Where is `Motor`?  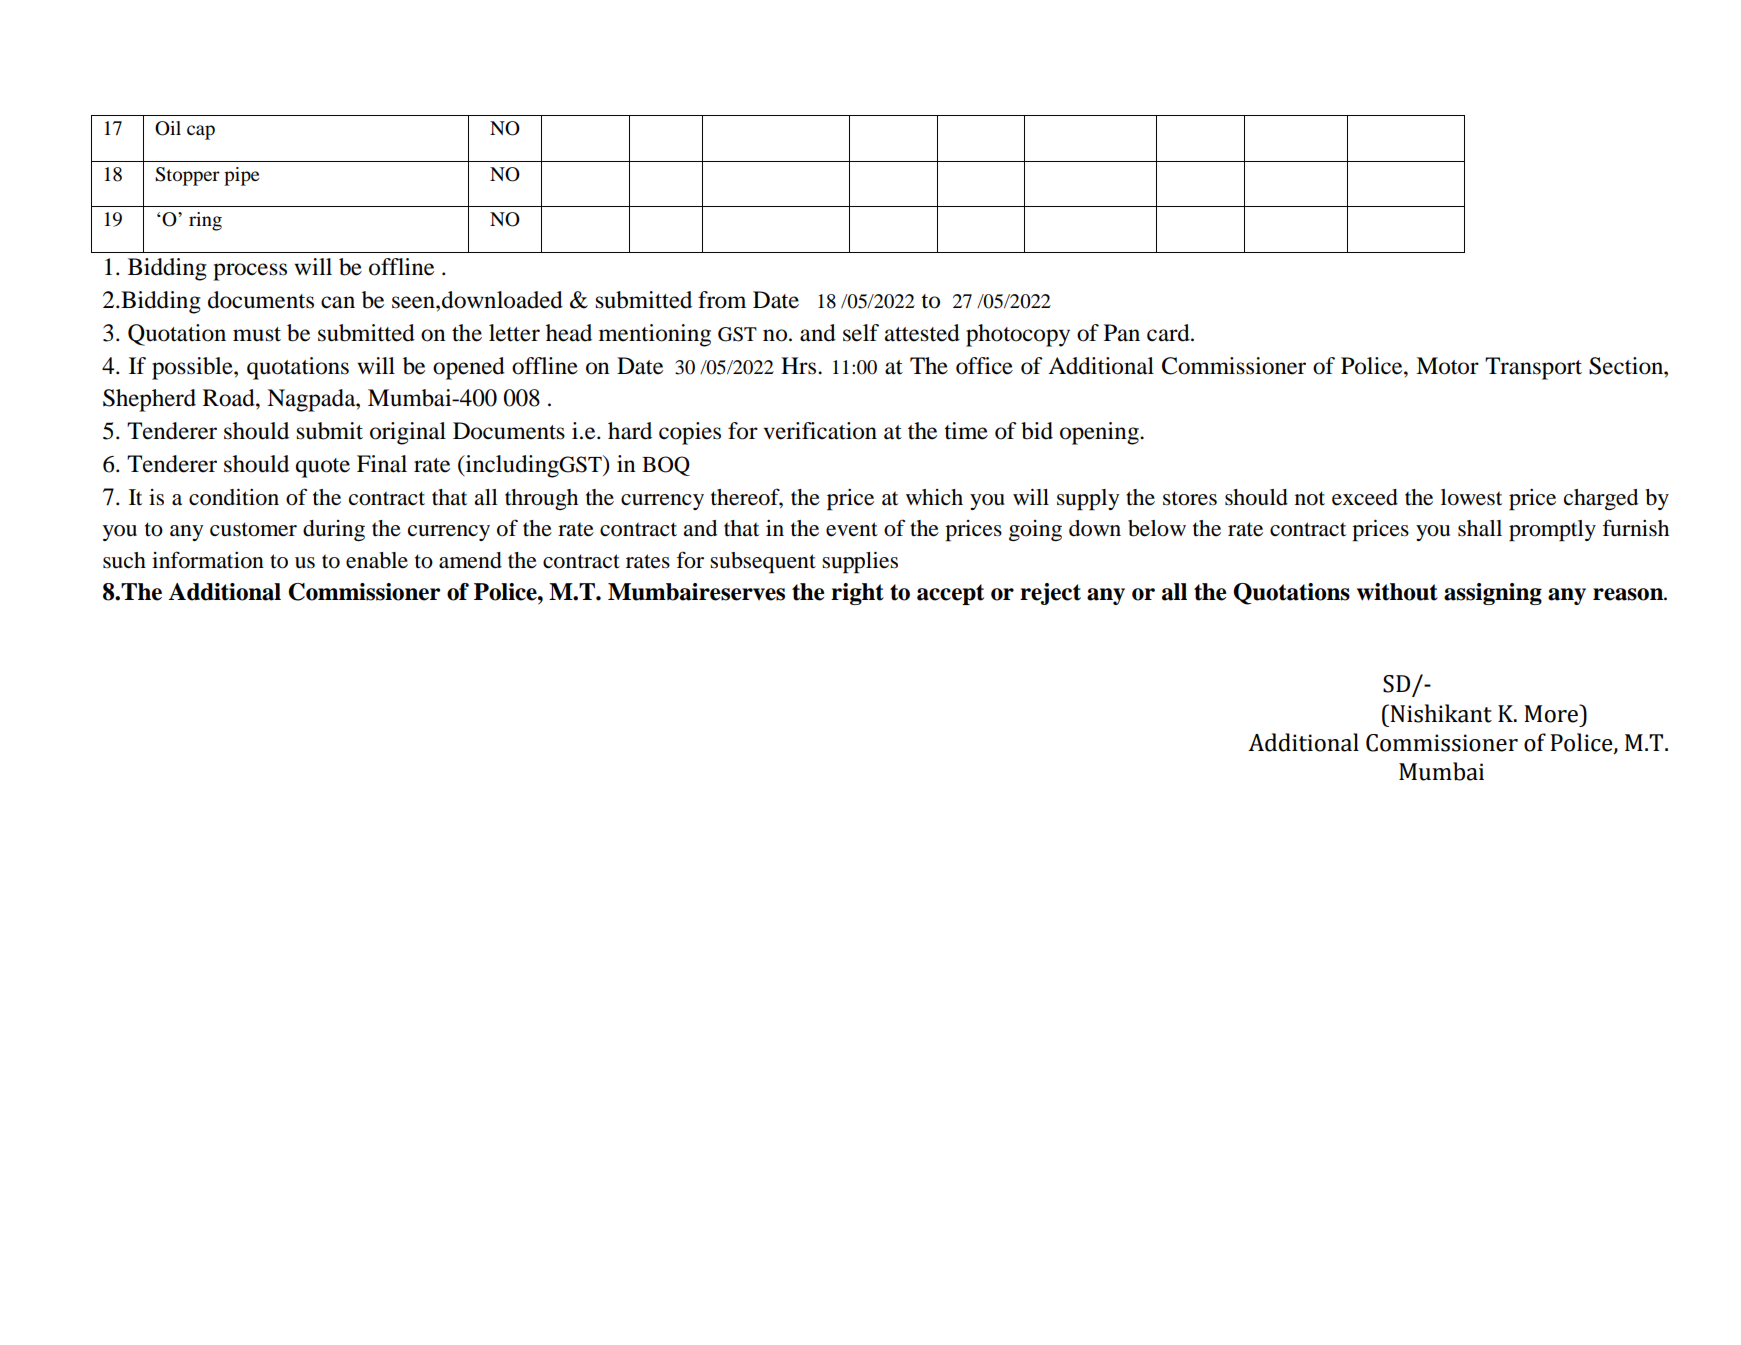
Motor is located at coordinates (1447, 366).
